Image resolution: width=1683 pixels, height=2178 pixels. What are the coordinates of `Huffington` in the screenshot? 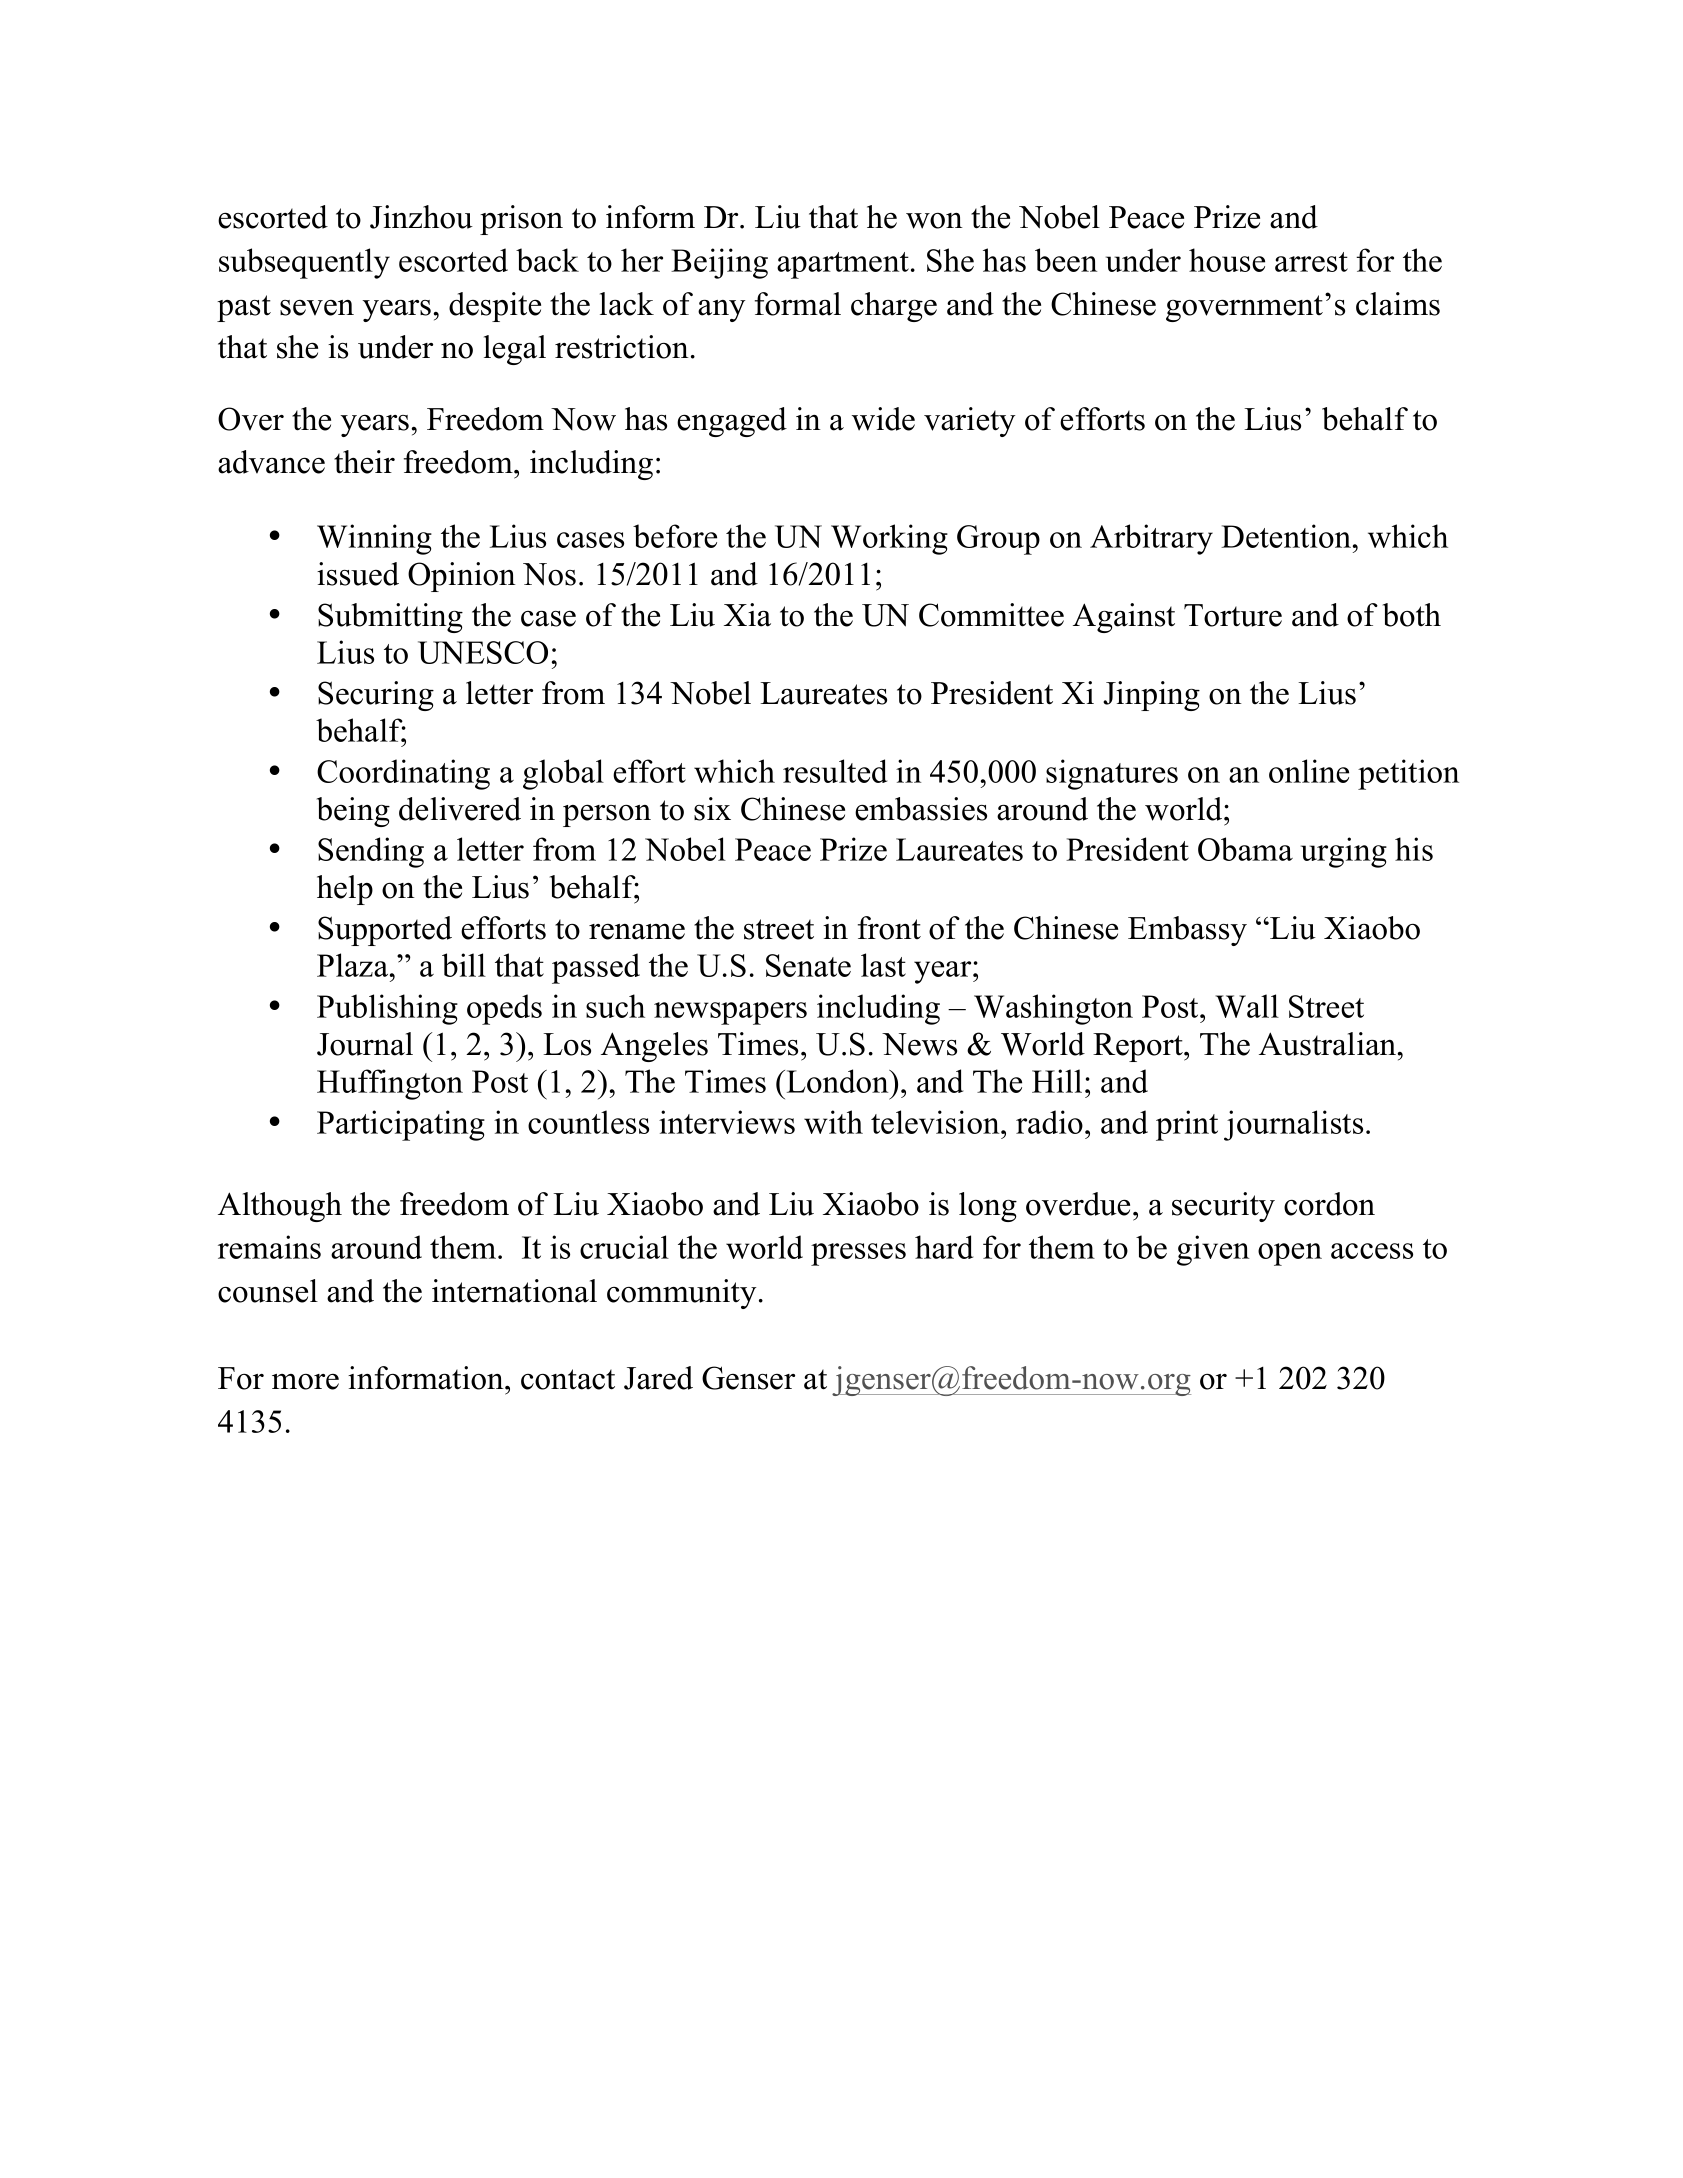 It's located at (390, 1084).
